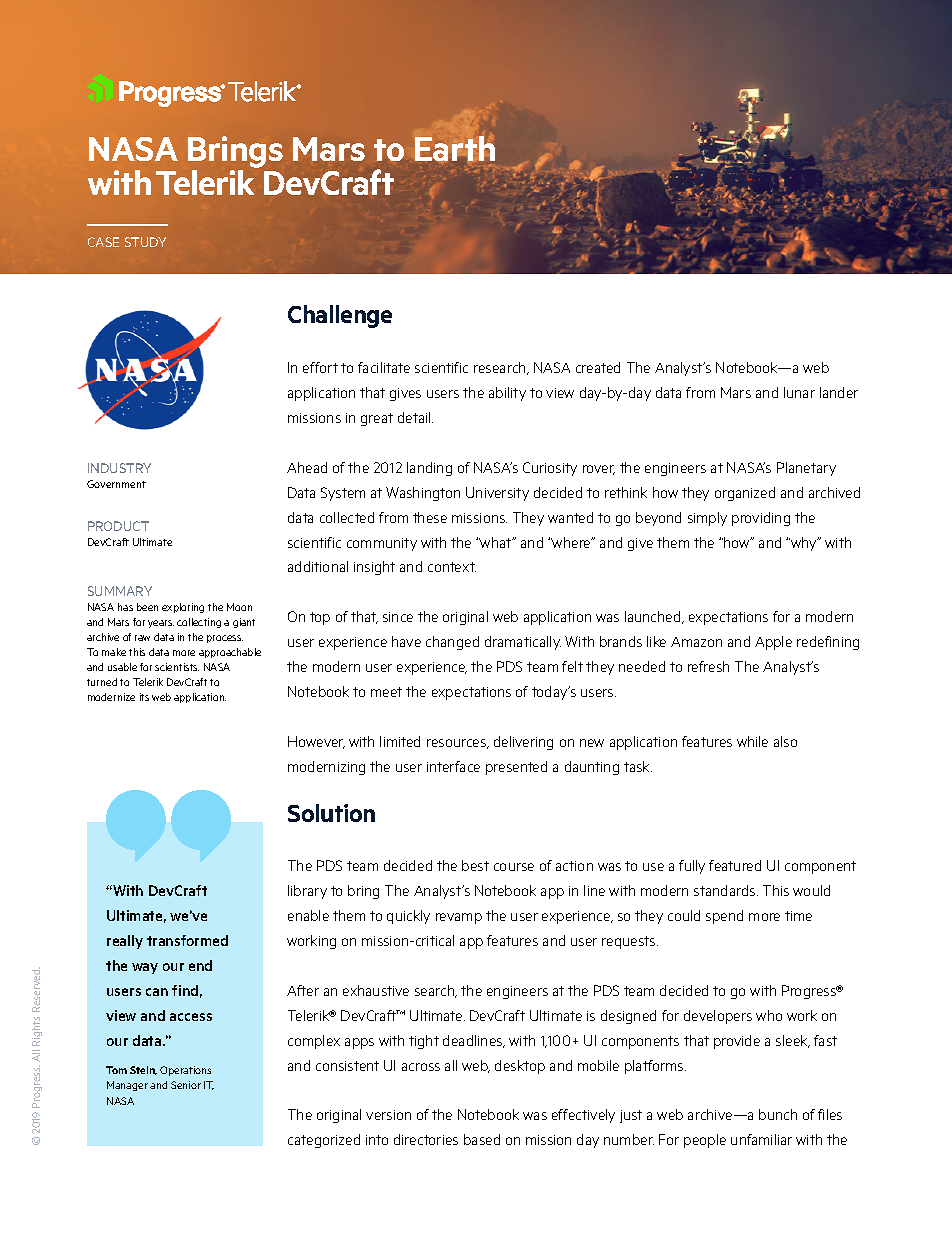 The image size is (952, 1233). What do you see at coordinates (145, 242) in the page?
I see `STUDY` at bounding box center [145, 242].
